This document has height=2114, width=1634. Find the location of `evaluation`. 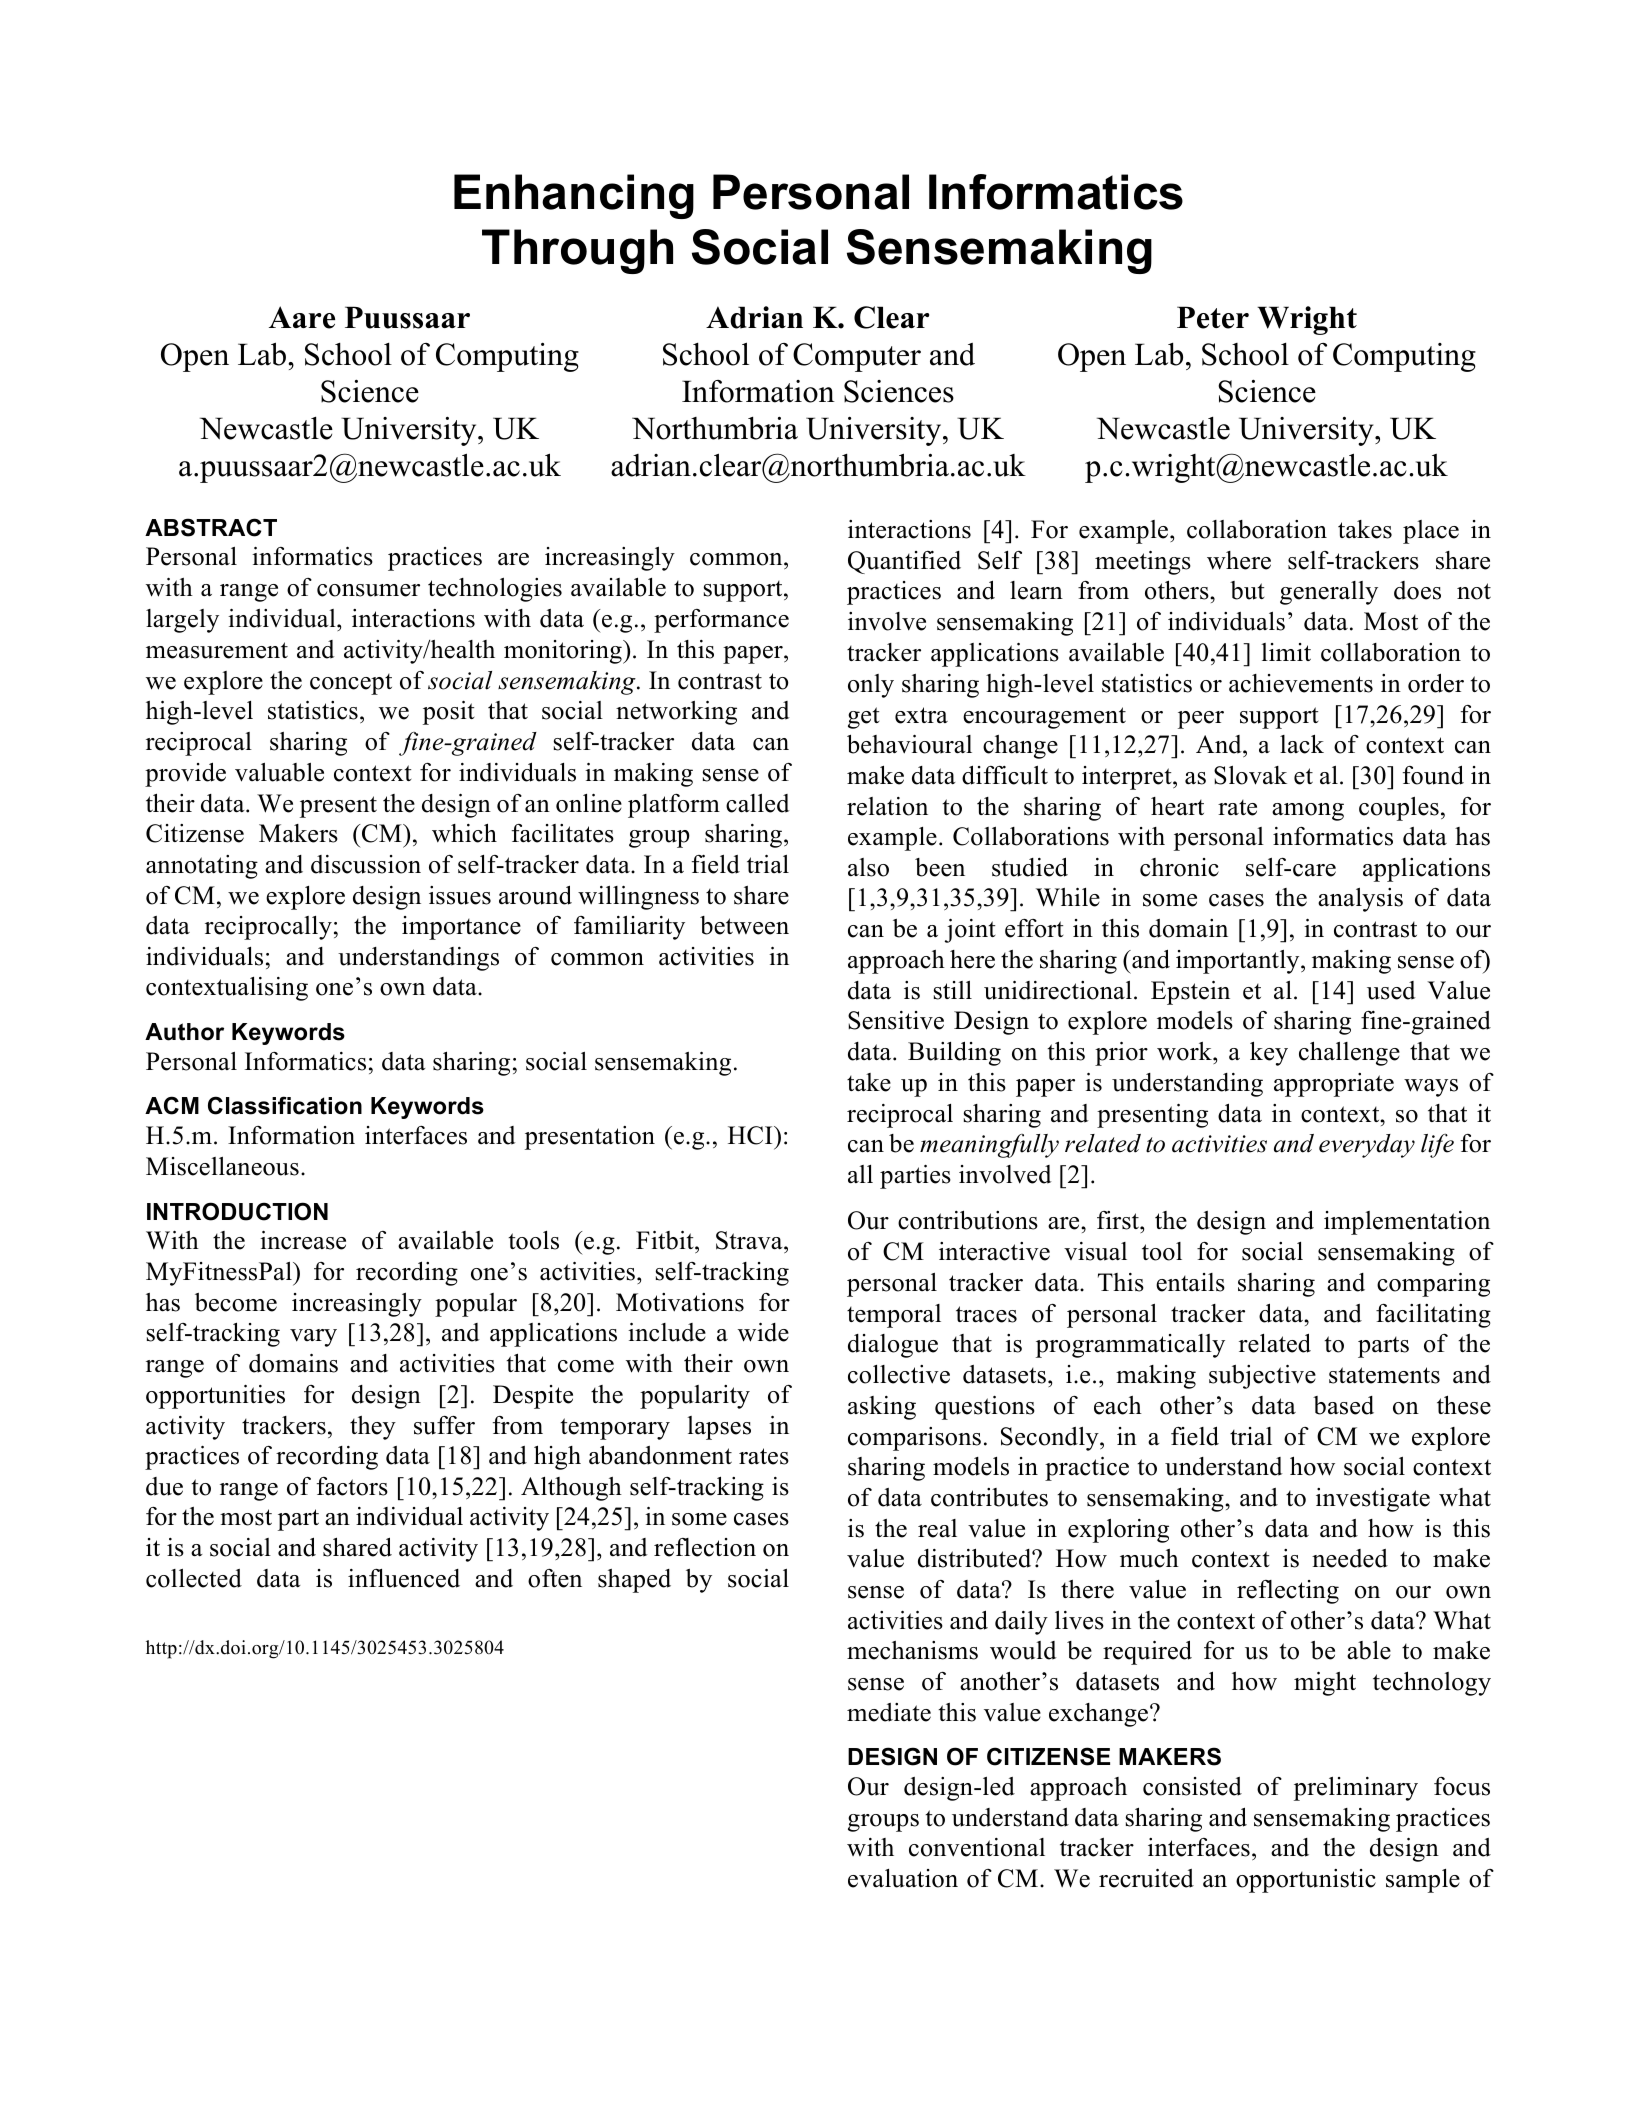

evaluation is located at coordinates (903, 1878).
